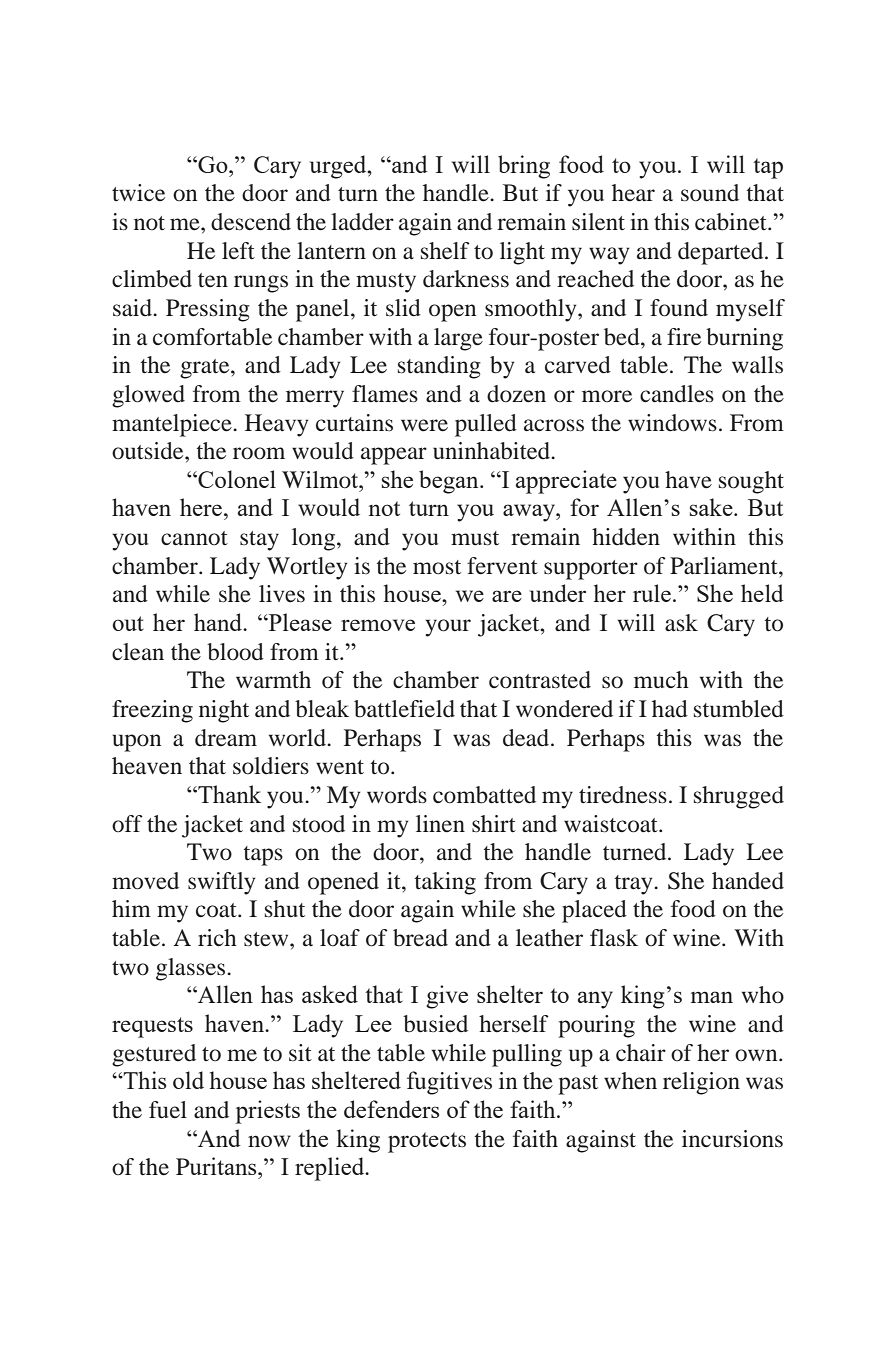  I want to click on Puritans, so click(217, 1166).
